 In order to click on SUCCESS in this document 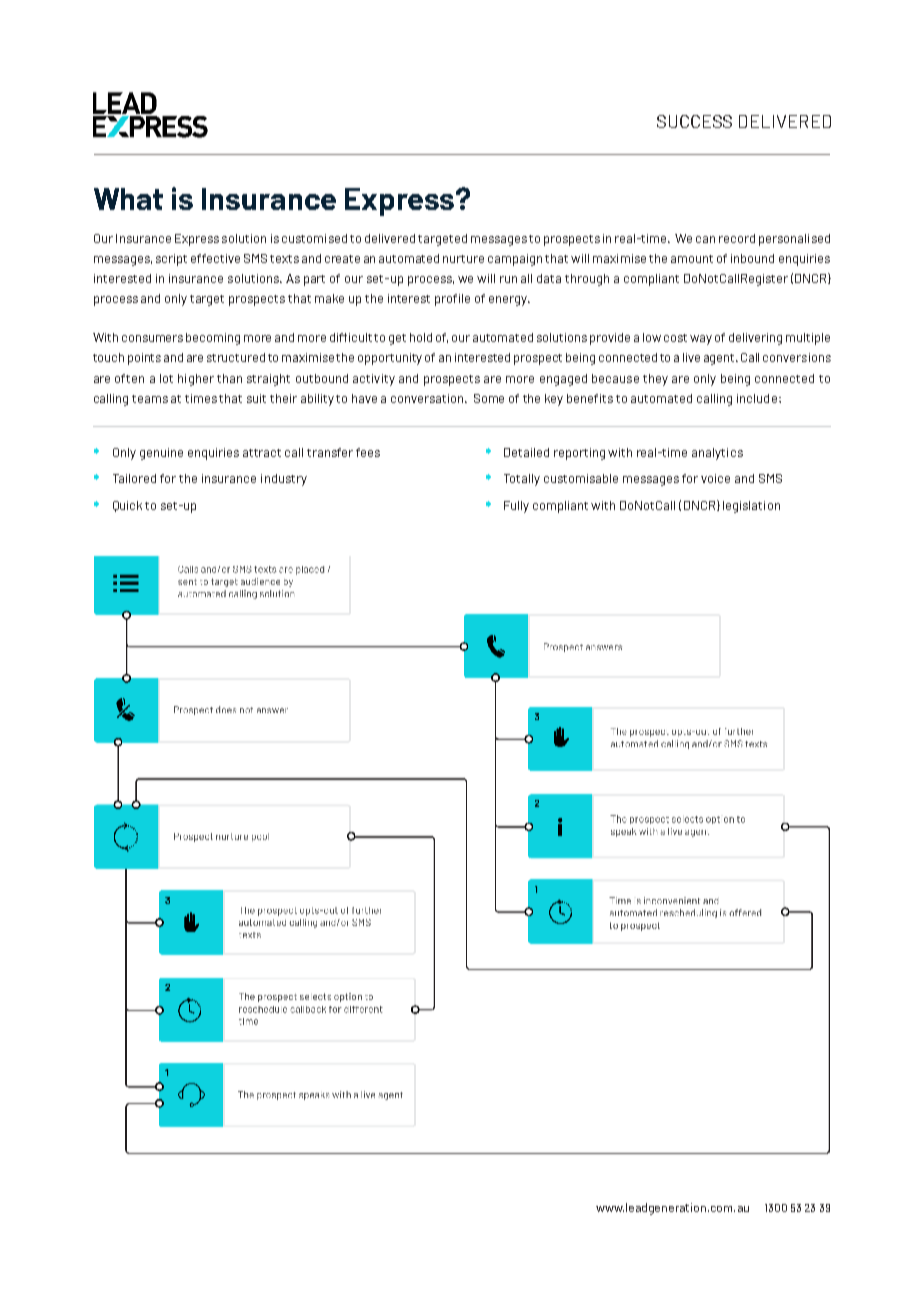, I will do `click(694, 121)`.
